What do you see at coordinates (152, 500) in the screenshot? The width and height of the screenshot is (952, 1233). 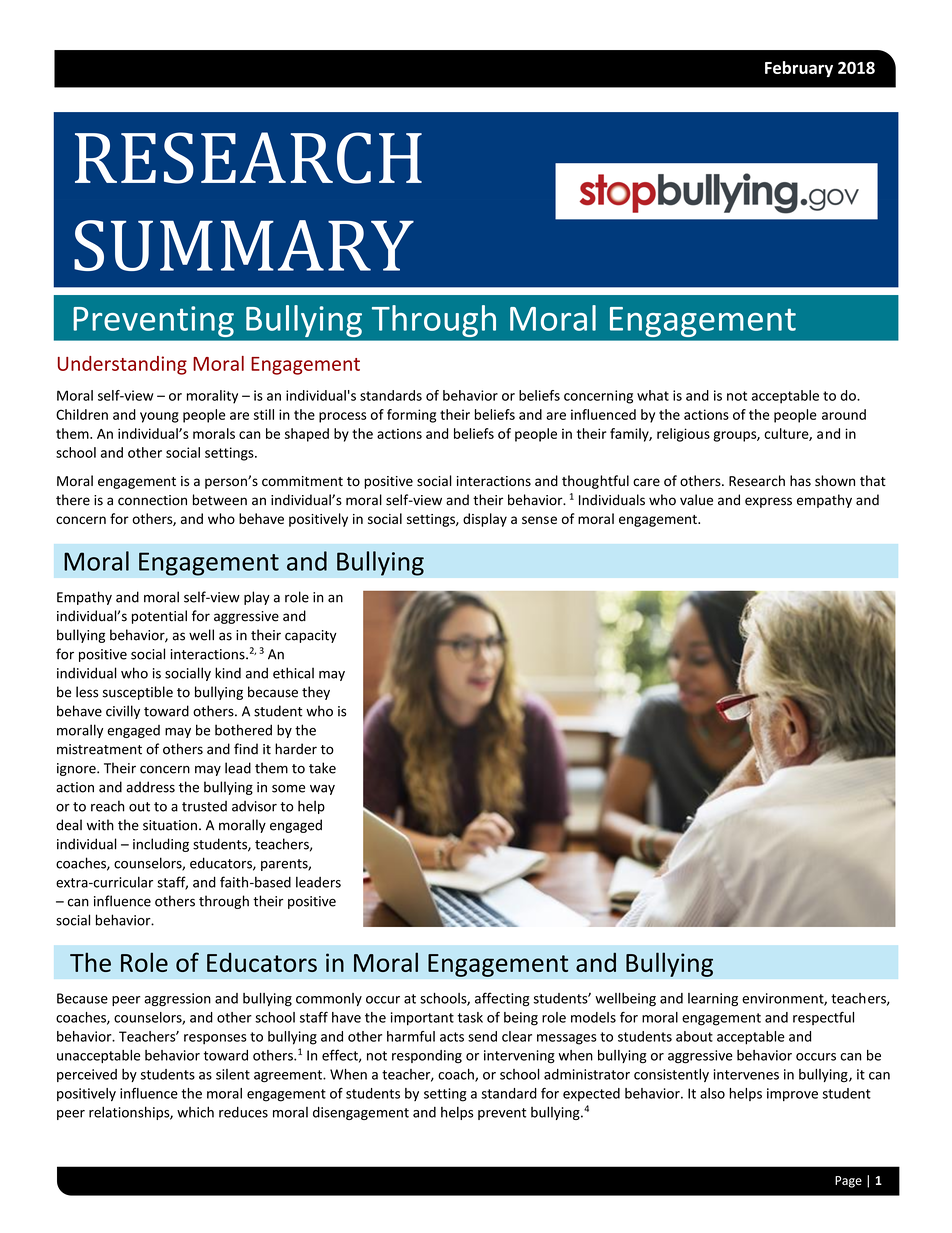 I see `connection` at bounding box center [152, 500].
